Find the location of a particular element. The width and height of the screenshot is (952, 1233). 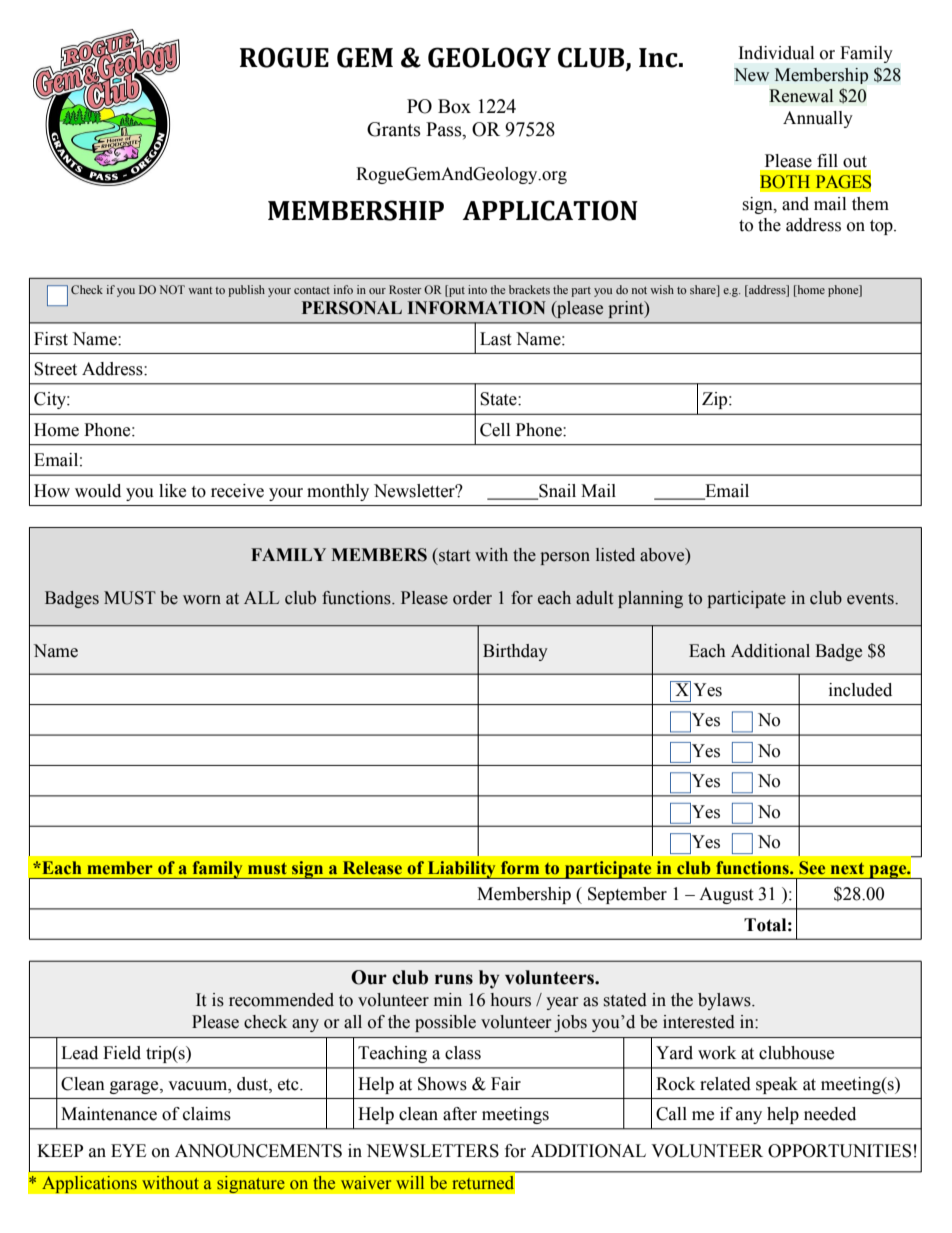

EYE is located at coordinates (128, 1150).
